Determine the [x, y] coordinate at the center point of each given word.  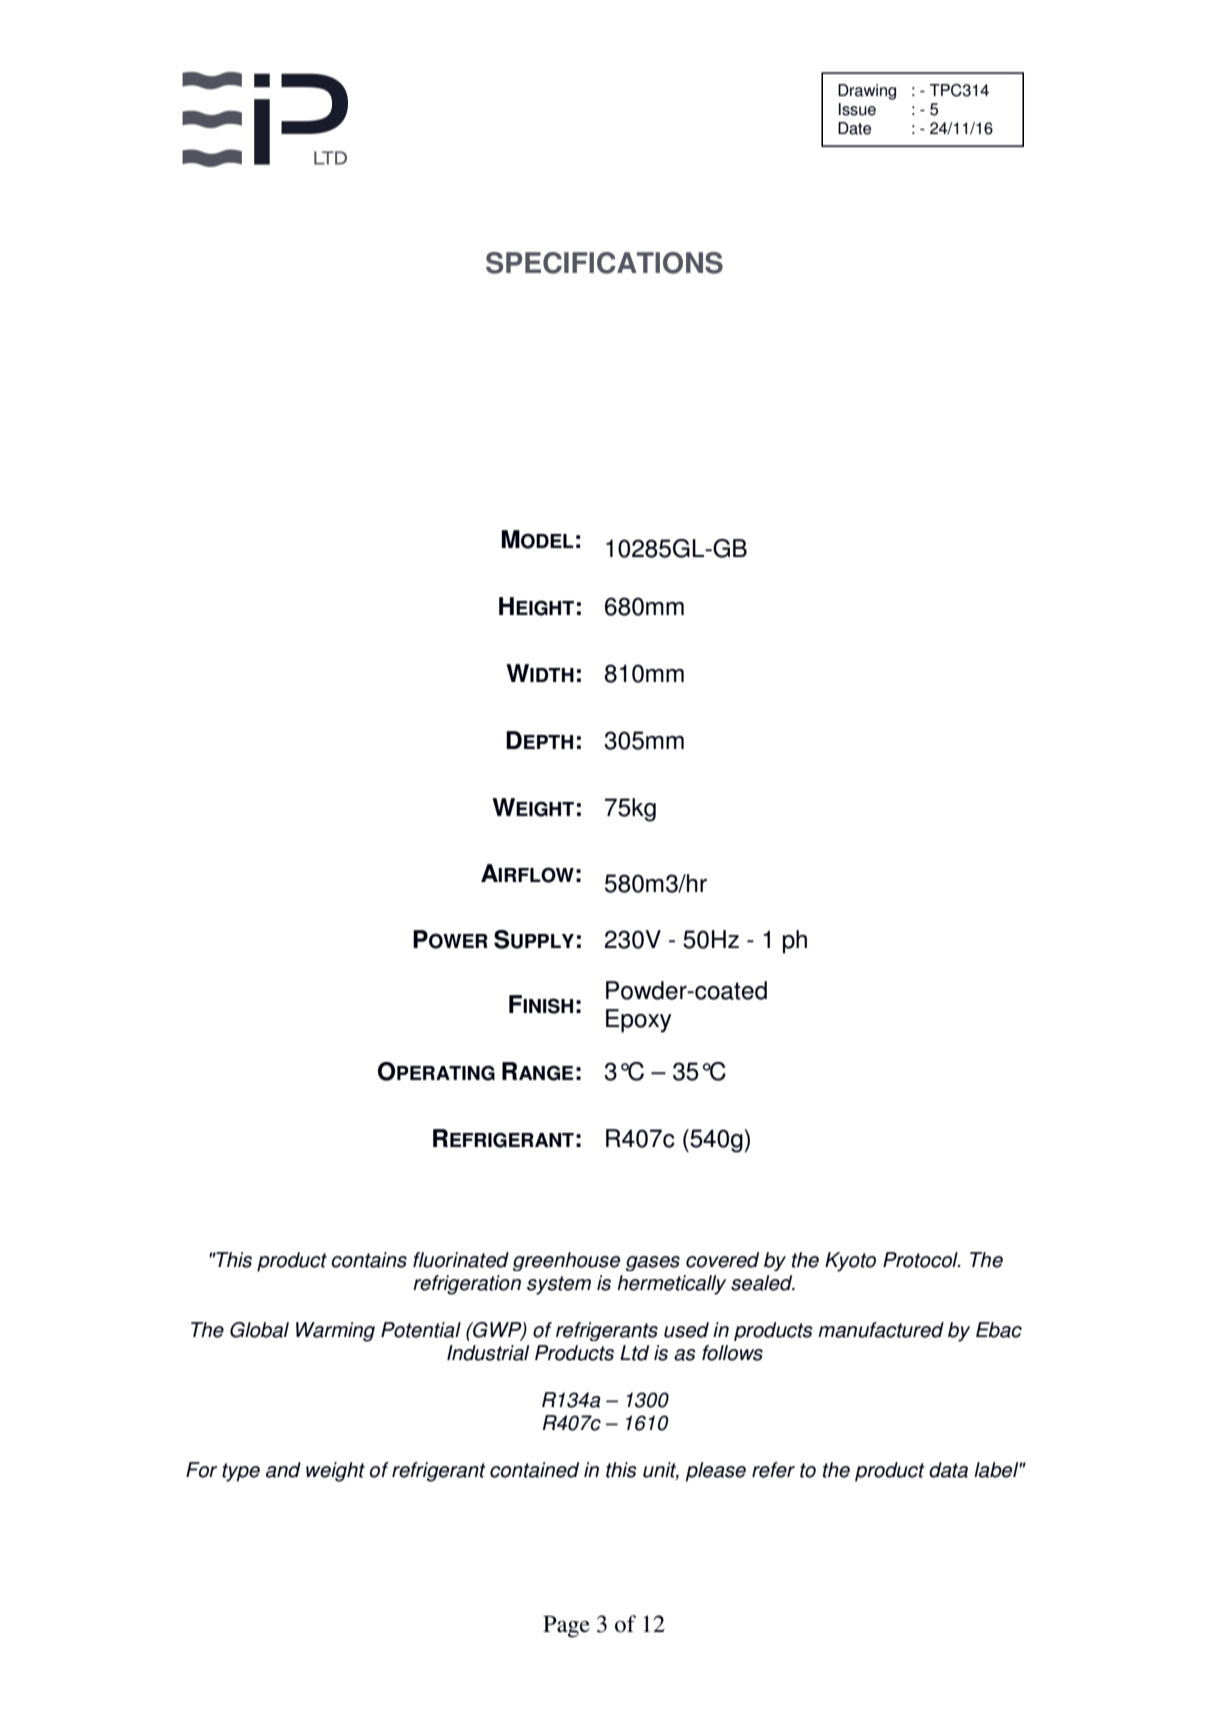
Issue [857, 109]
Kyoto [850, 1262]
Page [566, 1627]
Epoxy [639, 1021]
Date [854, 128]
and [283, 1470]
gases [653, 1263]
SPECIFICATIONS [604, 263]
